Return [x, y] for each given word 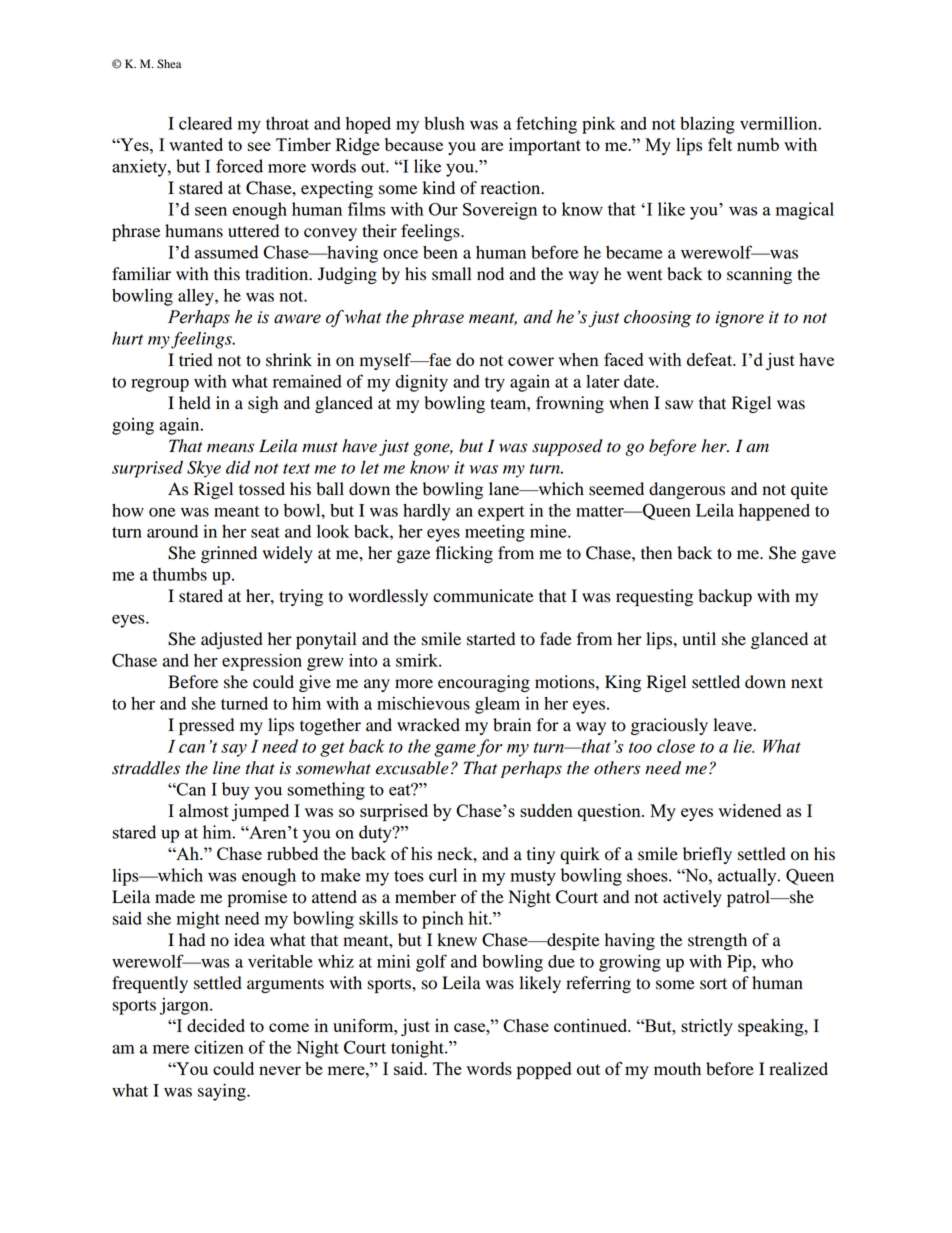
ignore [739, 319]
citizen [218, 1047]
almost [204, 810]
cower [531, 361]
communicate [483, 596]
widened [749, 810]
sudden [546, 810]
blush [444, 123]
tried [196, 360]
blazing [707, 125]
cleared [205, 123]
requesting [654, 597]
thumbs [180, 574]
